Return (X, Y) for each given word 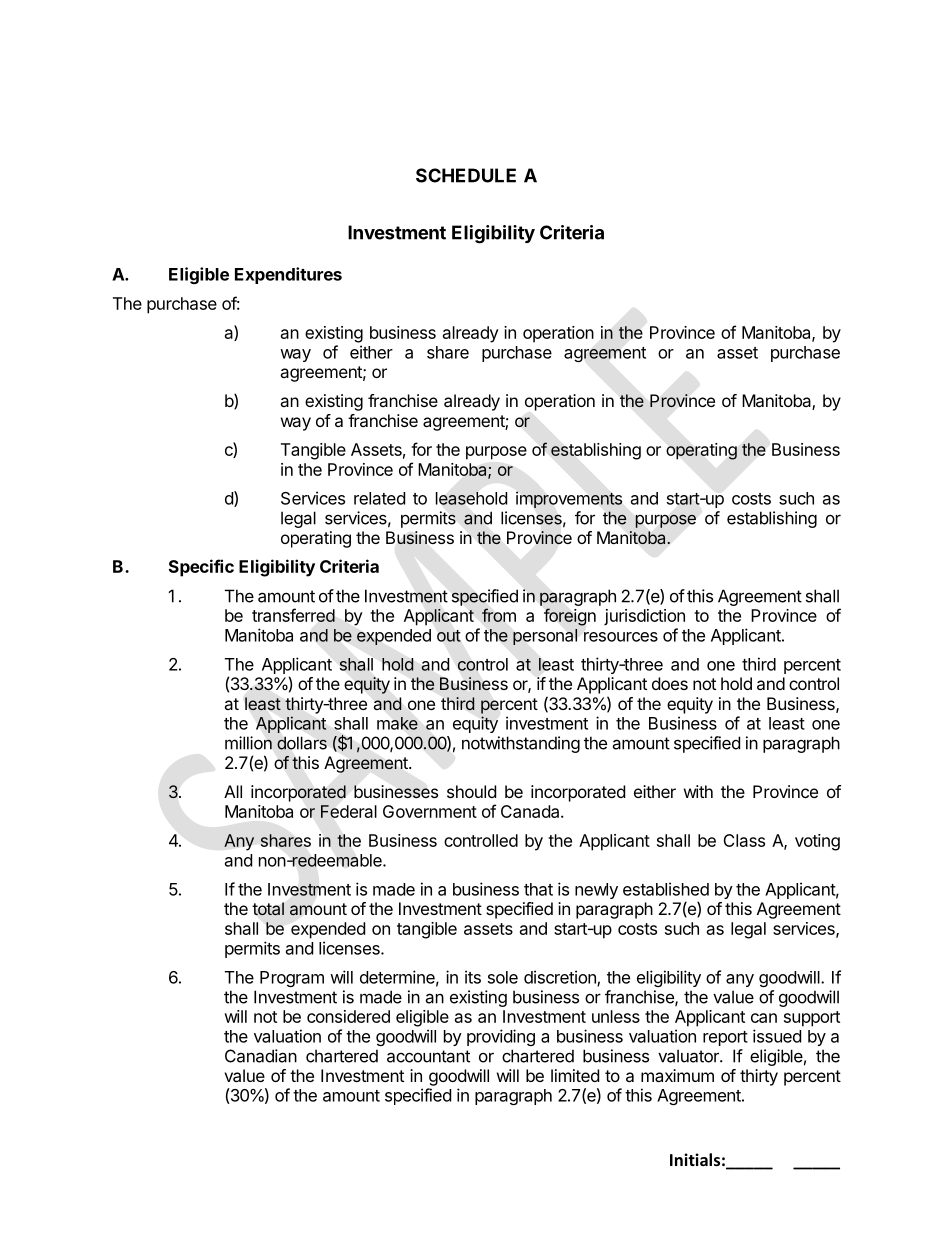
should (471, 791)
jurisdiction (644, 617)
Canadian (261, 1056)
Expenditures (288, 275)
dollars (302, 743)
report (725, 1038)
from (499, 615)
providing (501, 1037)
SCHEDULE (466, 175)
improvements (569, 499)
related (379, 498)
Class (744, 840)
